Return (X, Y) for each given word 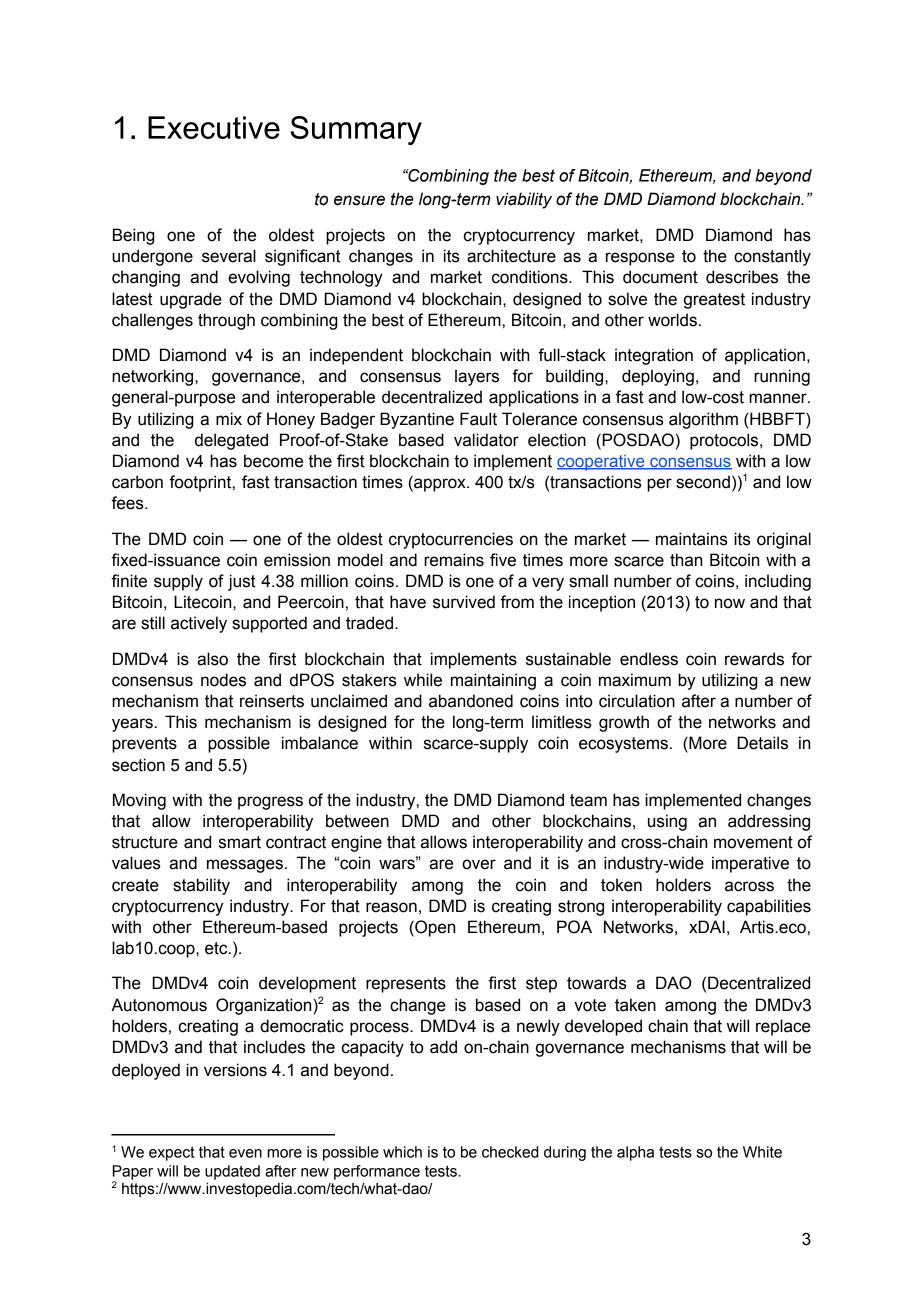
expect (172, 1153)
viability (524, 200)
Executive (214, 127)
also (212, 659)
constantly (772, 257)
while (423, 680)
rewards (754, 659)
